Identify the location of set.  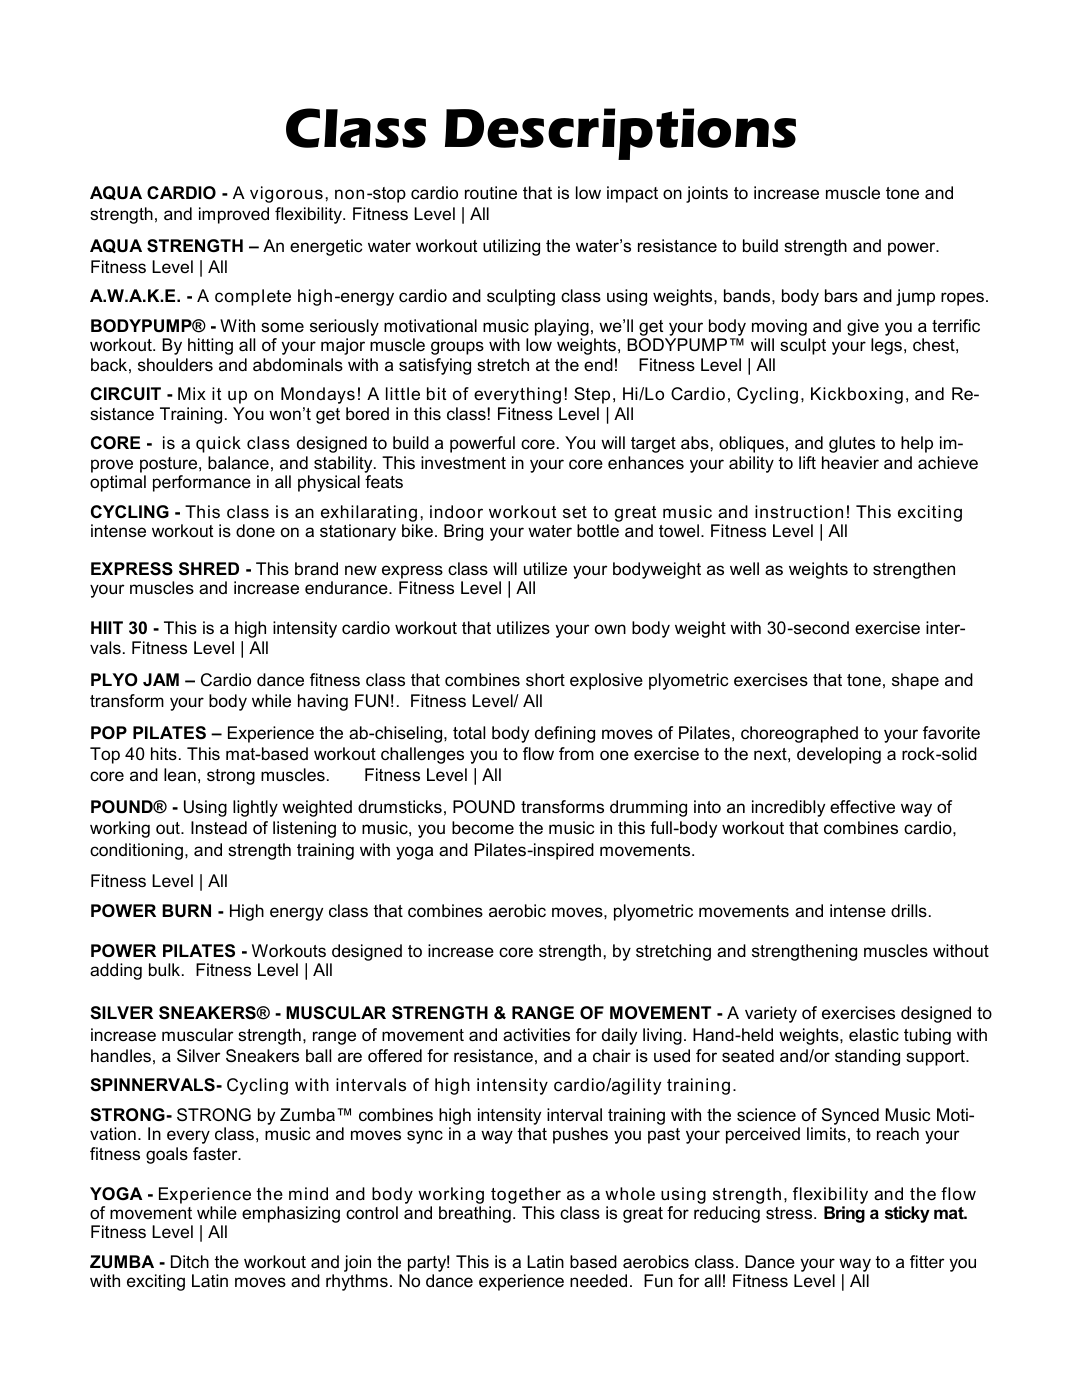
(575, 512).
